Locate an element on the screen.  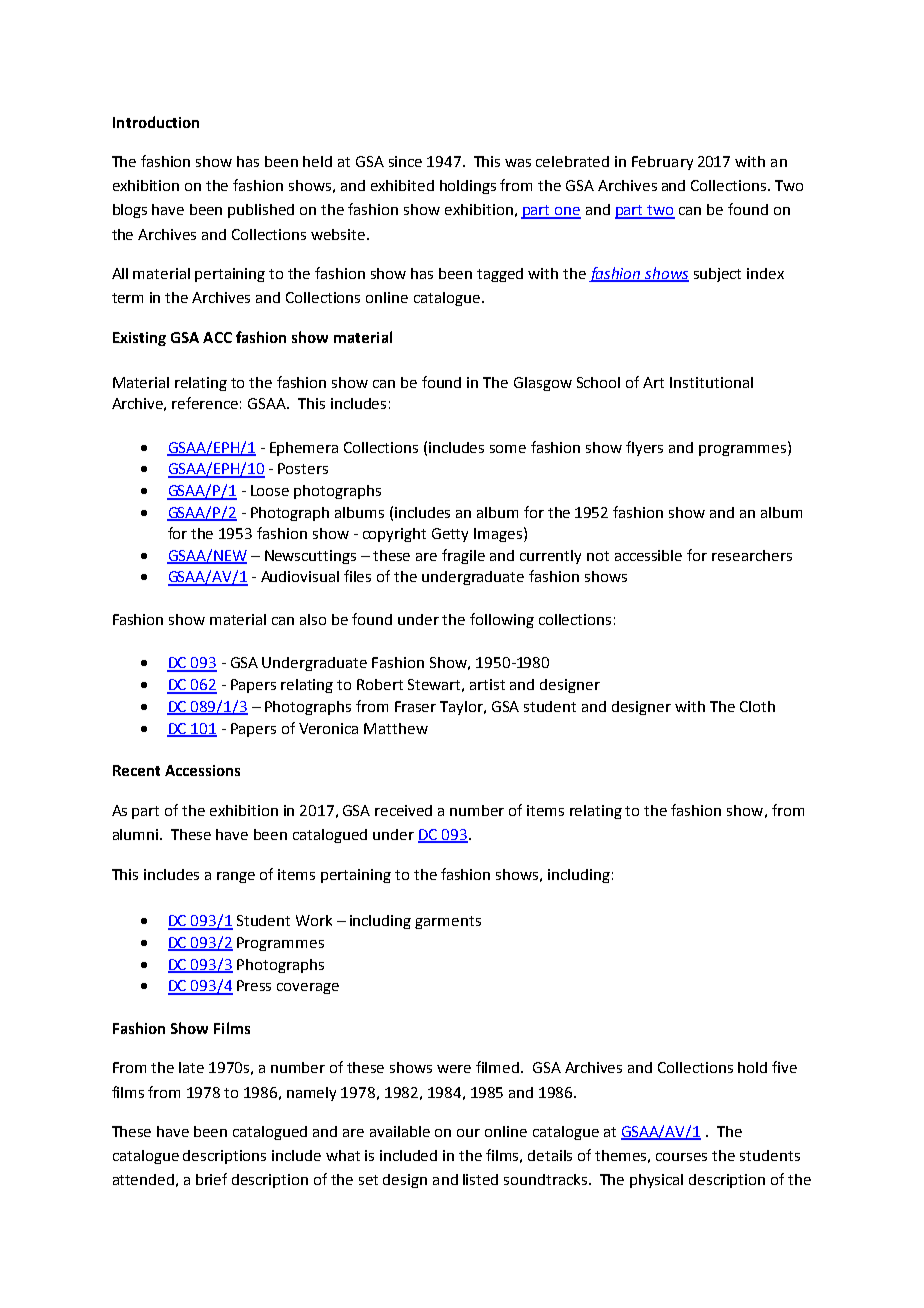
Existing is located at coordinates (139, 339).
